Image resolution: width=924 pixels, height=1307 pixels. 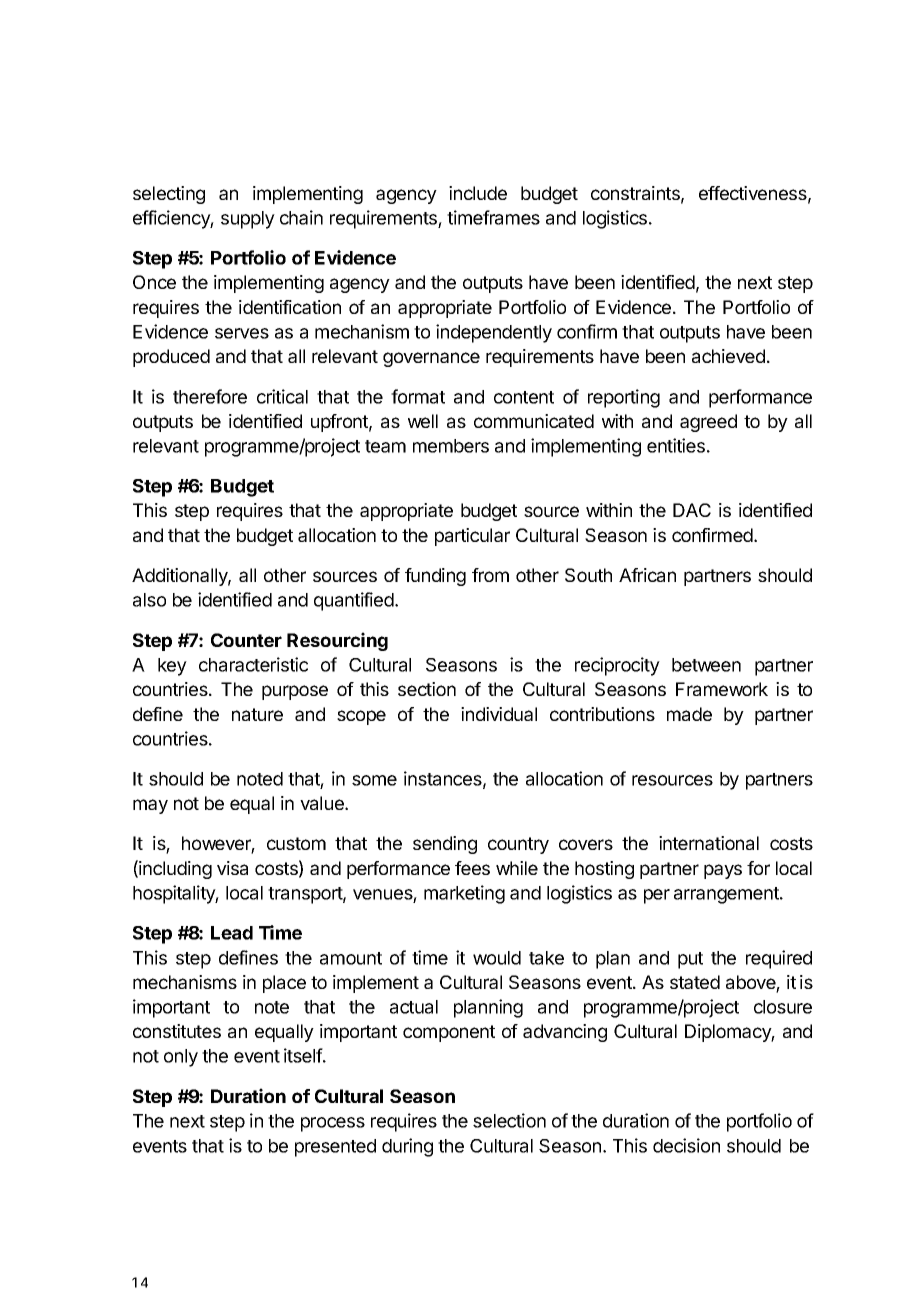 What do you see at coordinates (248, 220) in the screenshot?
I see `supply` at bounding box center [248, 220].
